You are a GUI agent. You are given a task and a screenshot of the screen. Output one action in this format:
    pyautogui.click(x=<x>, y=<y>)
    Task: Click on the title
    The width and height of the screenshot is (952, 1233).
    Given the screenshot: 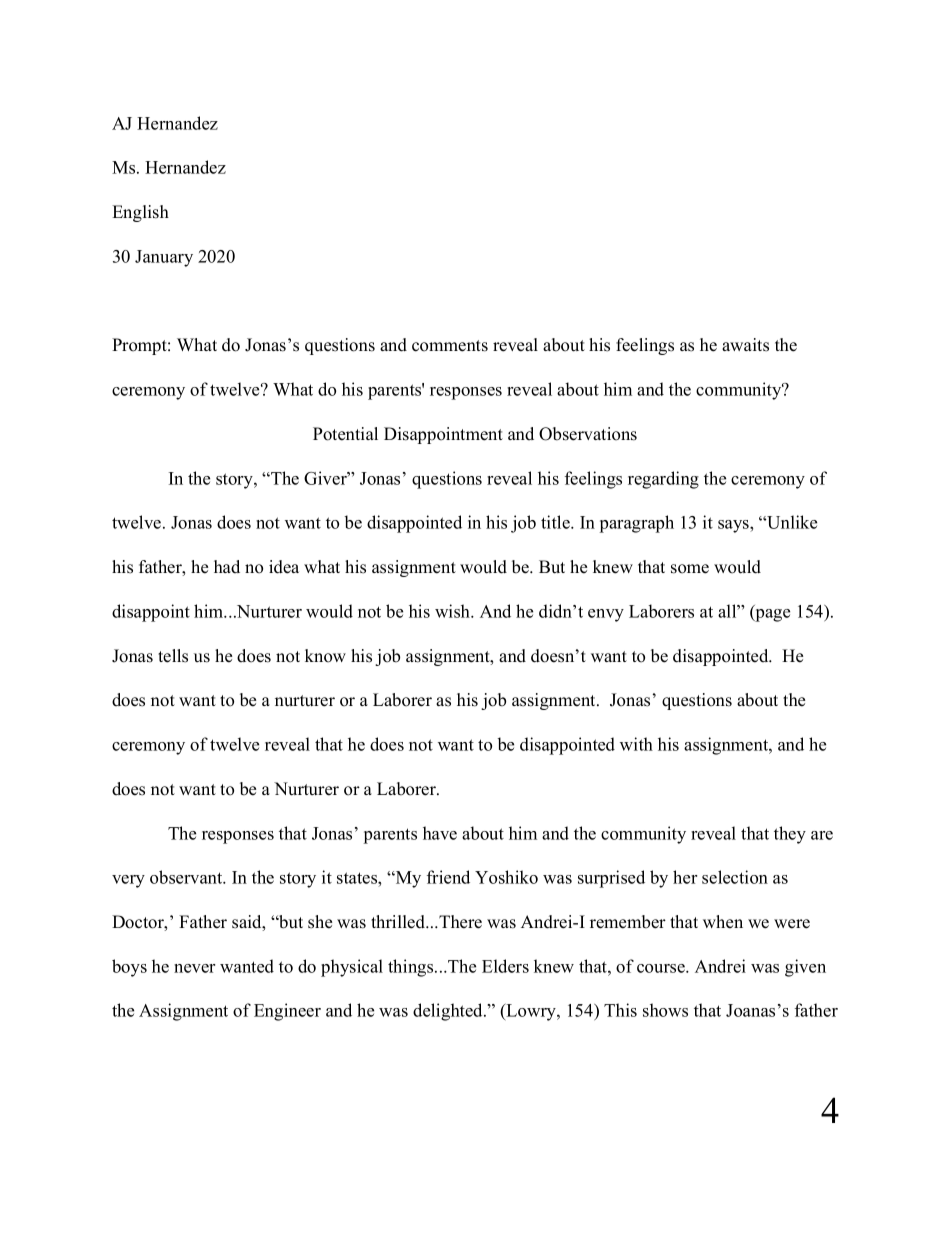 What is the action you would take?
    pyautogui.click(x=556, y=522)
